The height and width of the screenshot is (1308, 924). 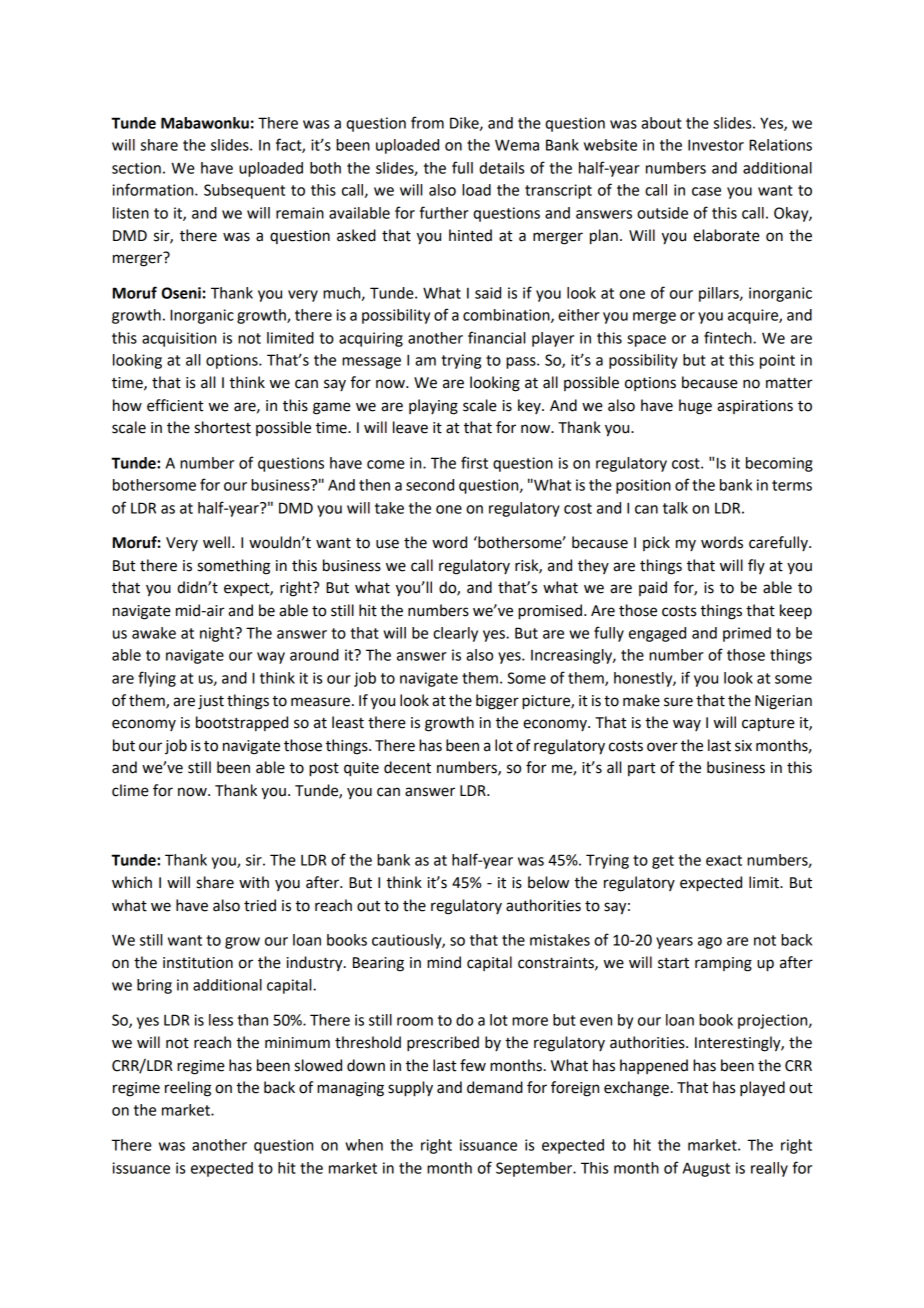 What do you see at coordinates (455, 634) in the screenshot?
I see `clearly` at bounding box center [455, 634].
